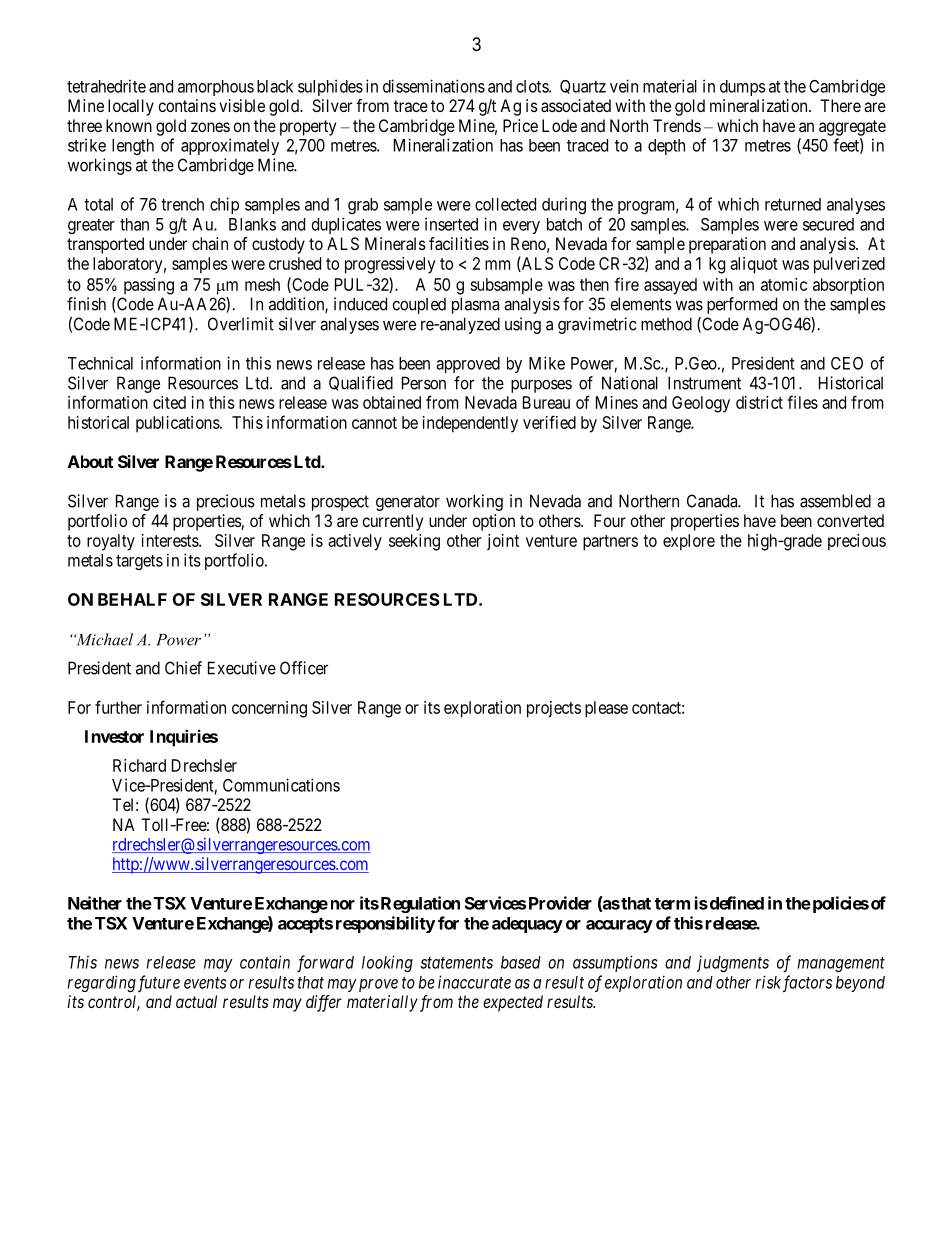 Image resolution: width=952 pixels, height=1233 pixels. What do you see at coordinates (768, 982) in the screenshot?
I see `risk` at bounding box center [768, 982].
